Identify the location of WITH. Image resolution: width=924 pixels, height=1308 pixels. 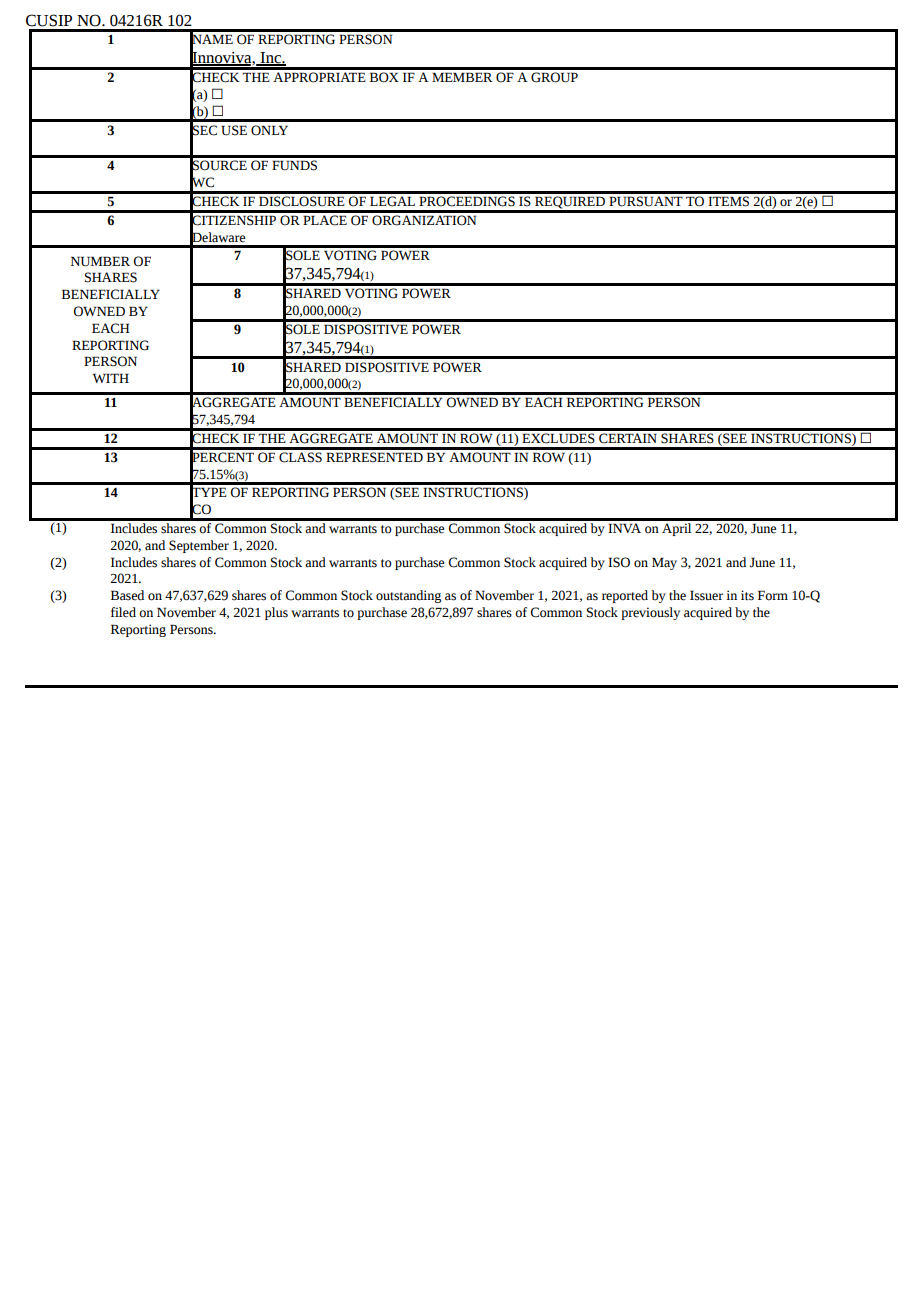
(111, 378).
